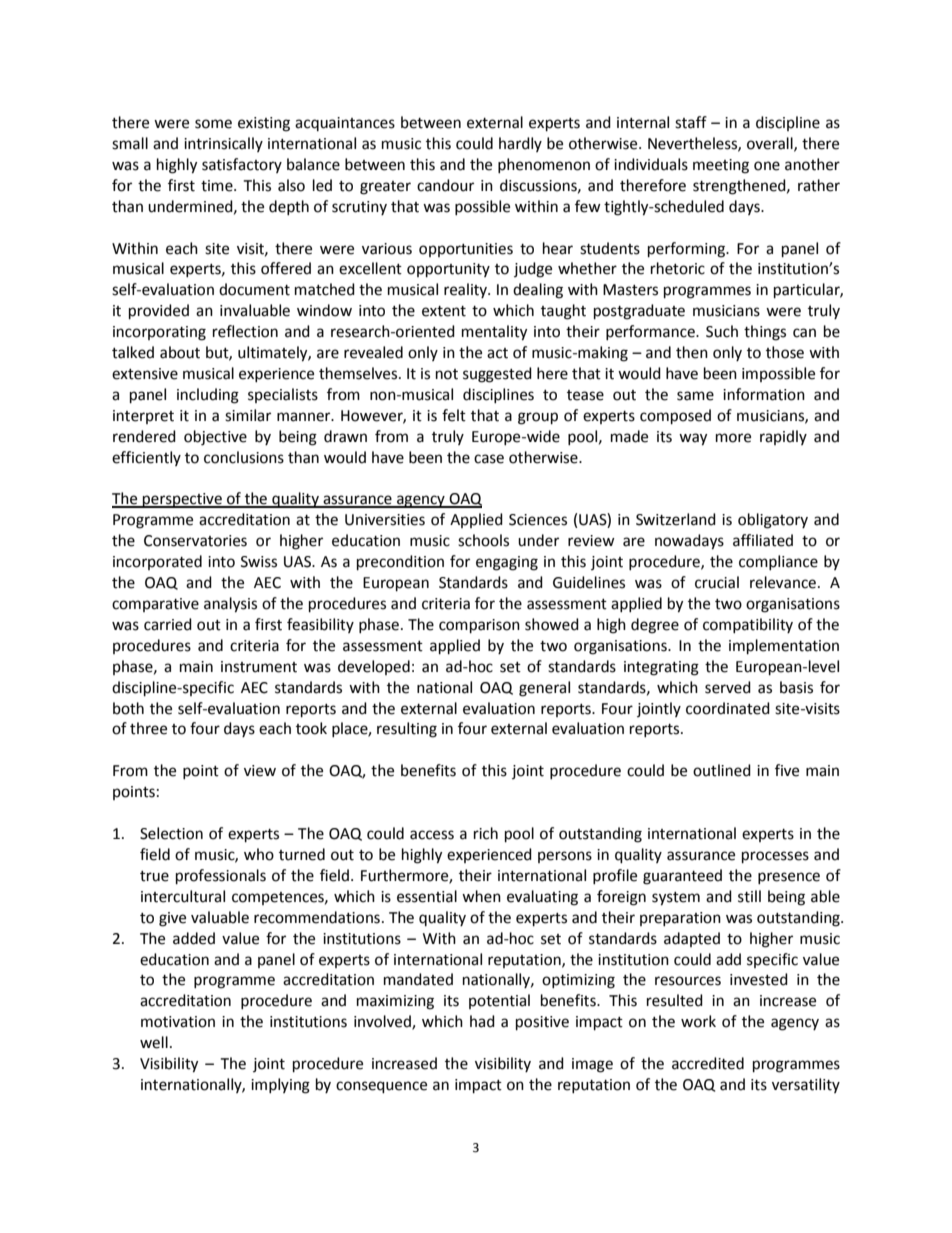 The image size is (952, 1233). What do you see at coordinates (407, 730) in the page?
I see `resulting` at bounding box center [407, 730].
